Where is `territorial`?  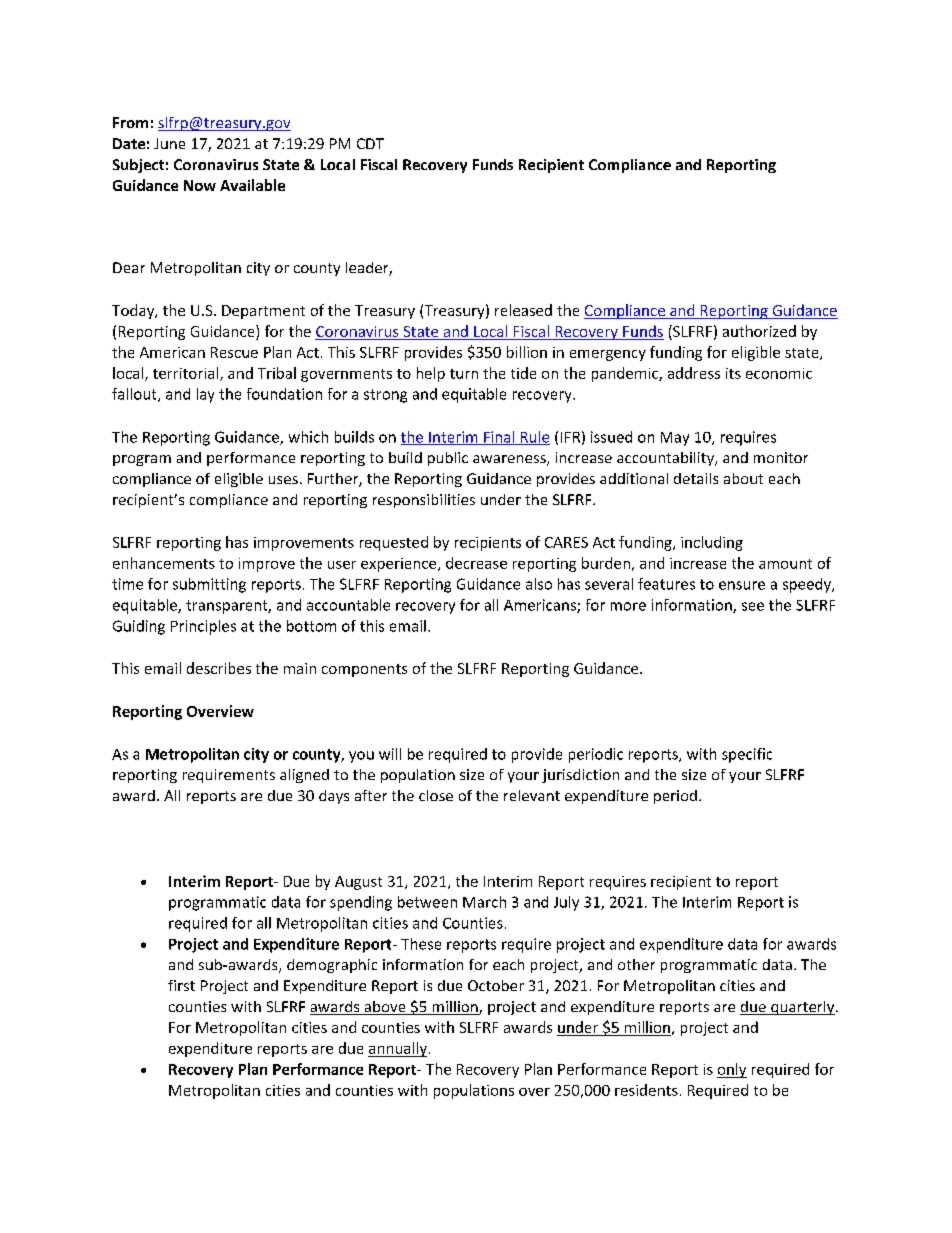
territorial is located at coordinates (187, 374).
